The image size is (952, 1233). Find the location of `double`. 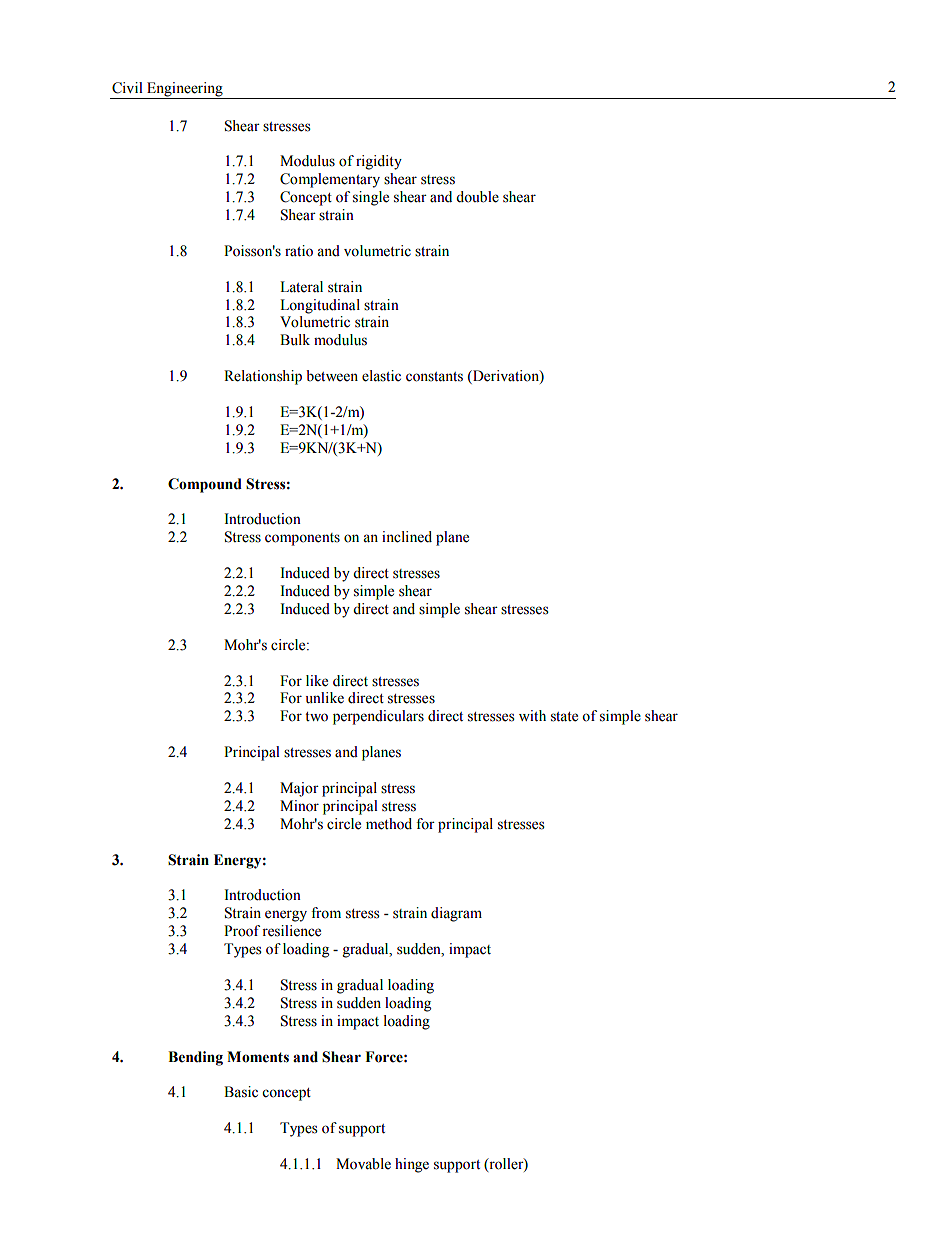

double is located at coordinates (477, 197).
